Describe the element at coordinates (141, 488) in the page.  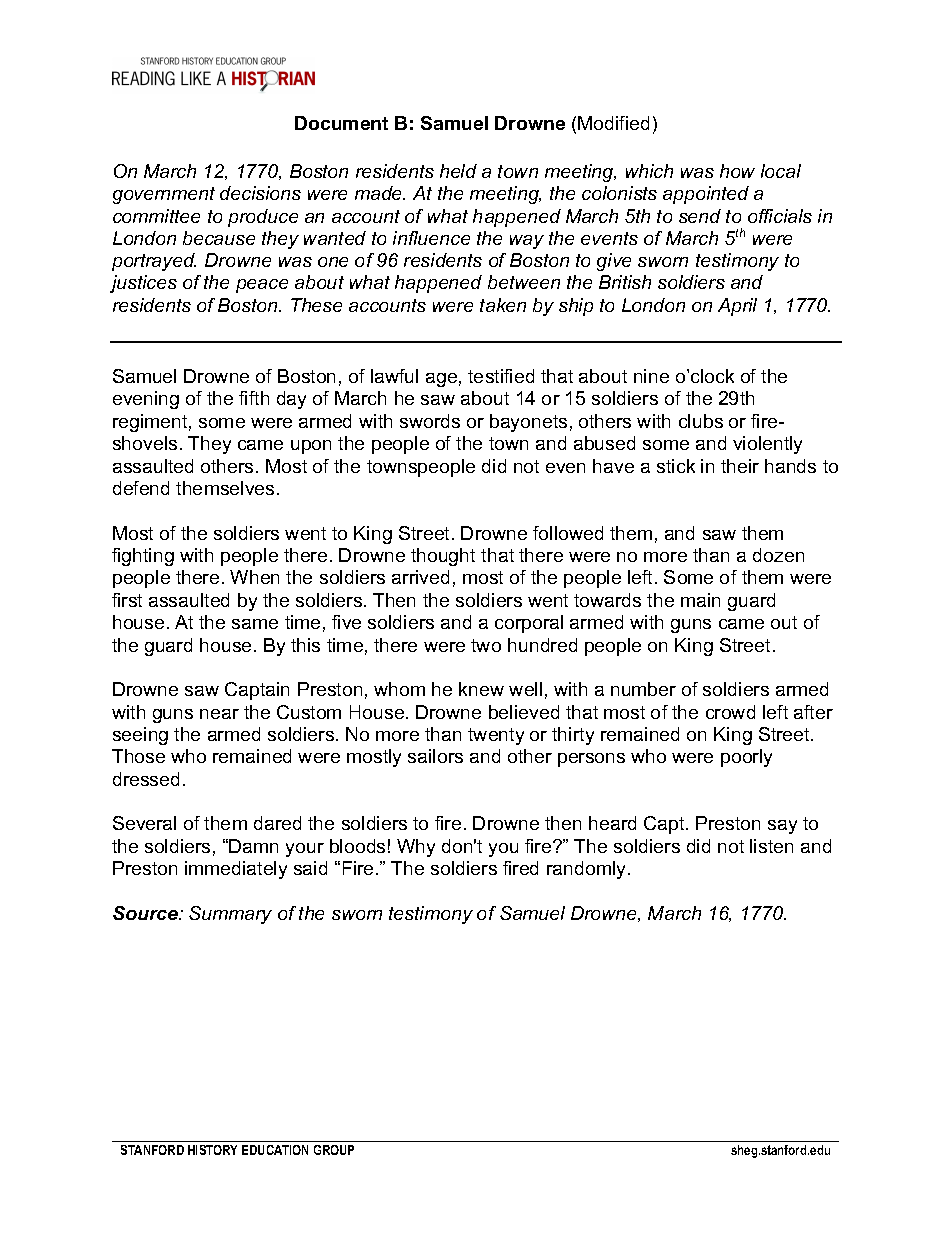
I see `defend` at that location.
